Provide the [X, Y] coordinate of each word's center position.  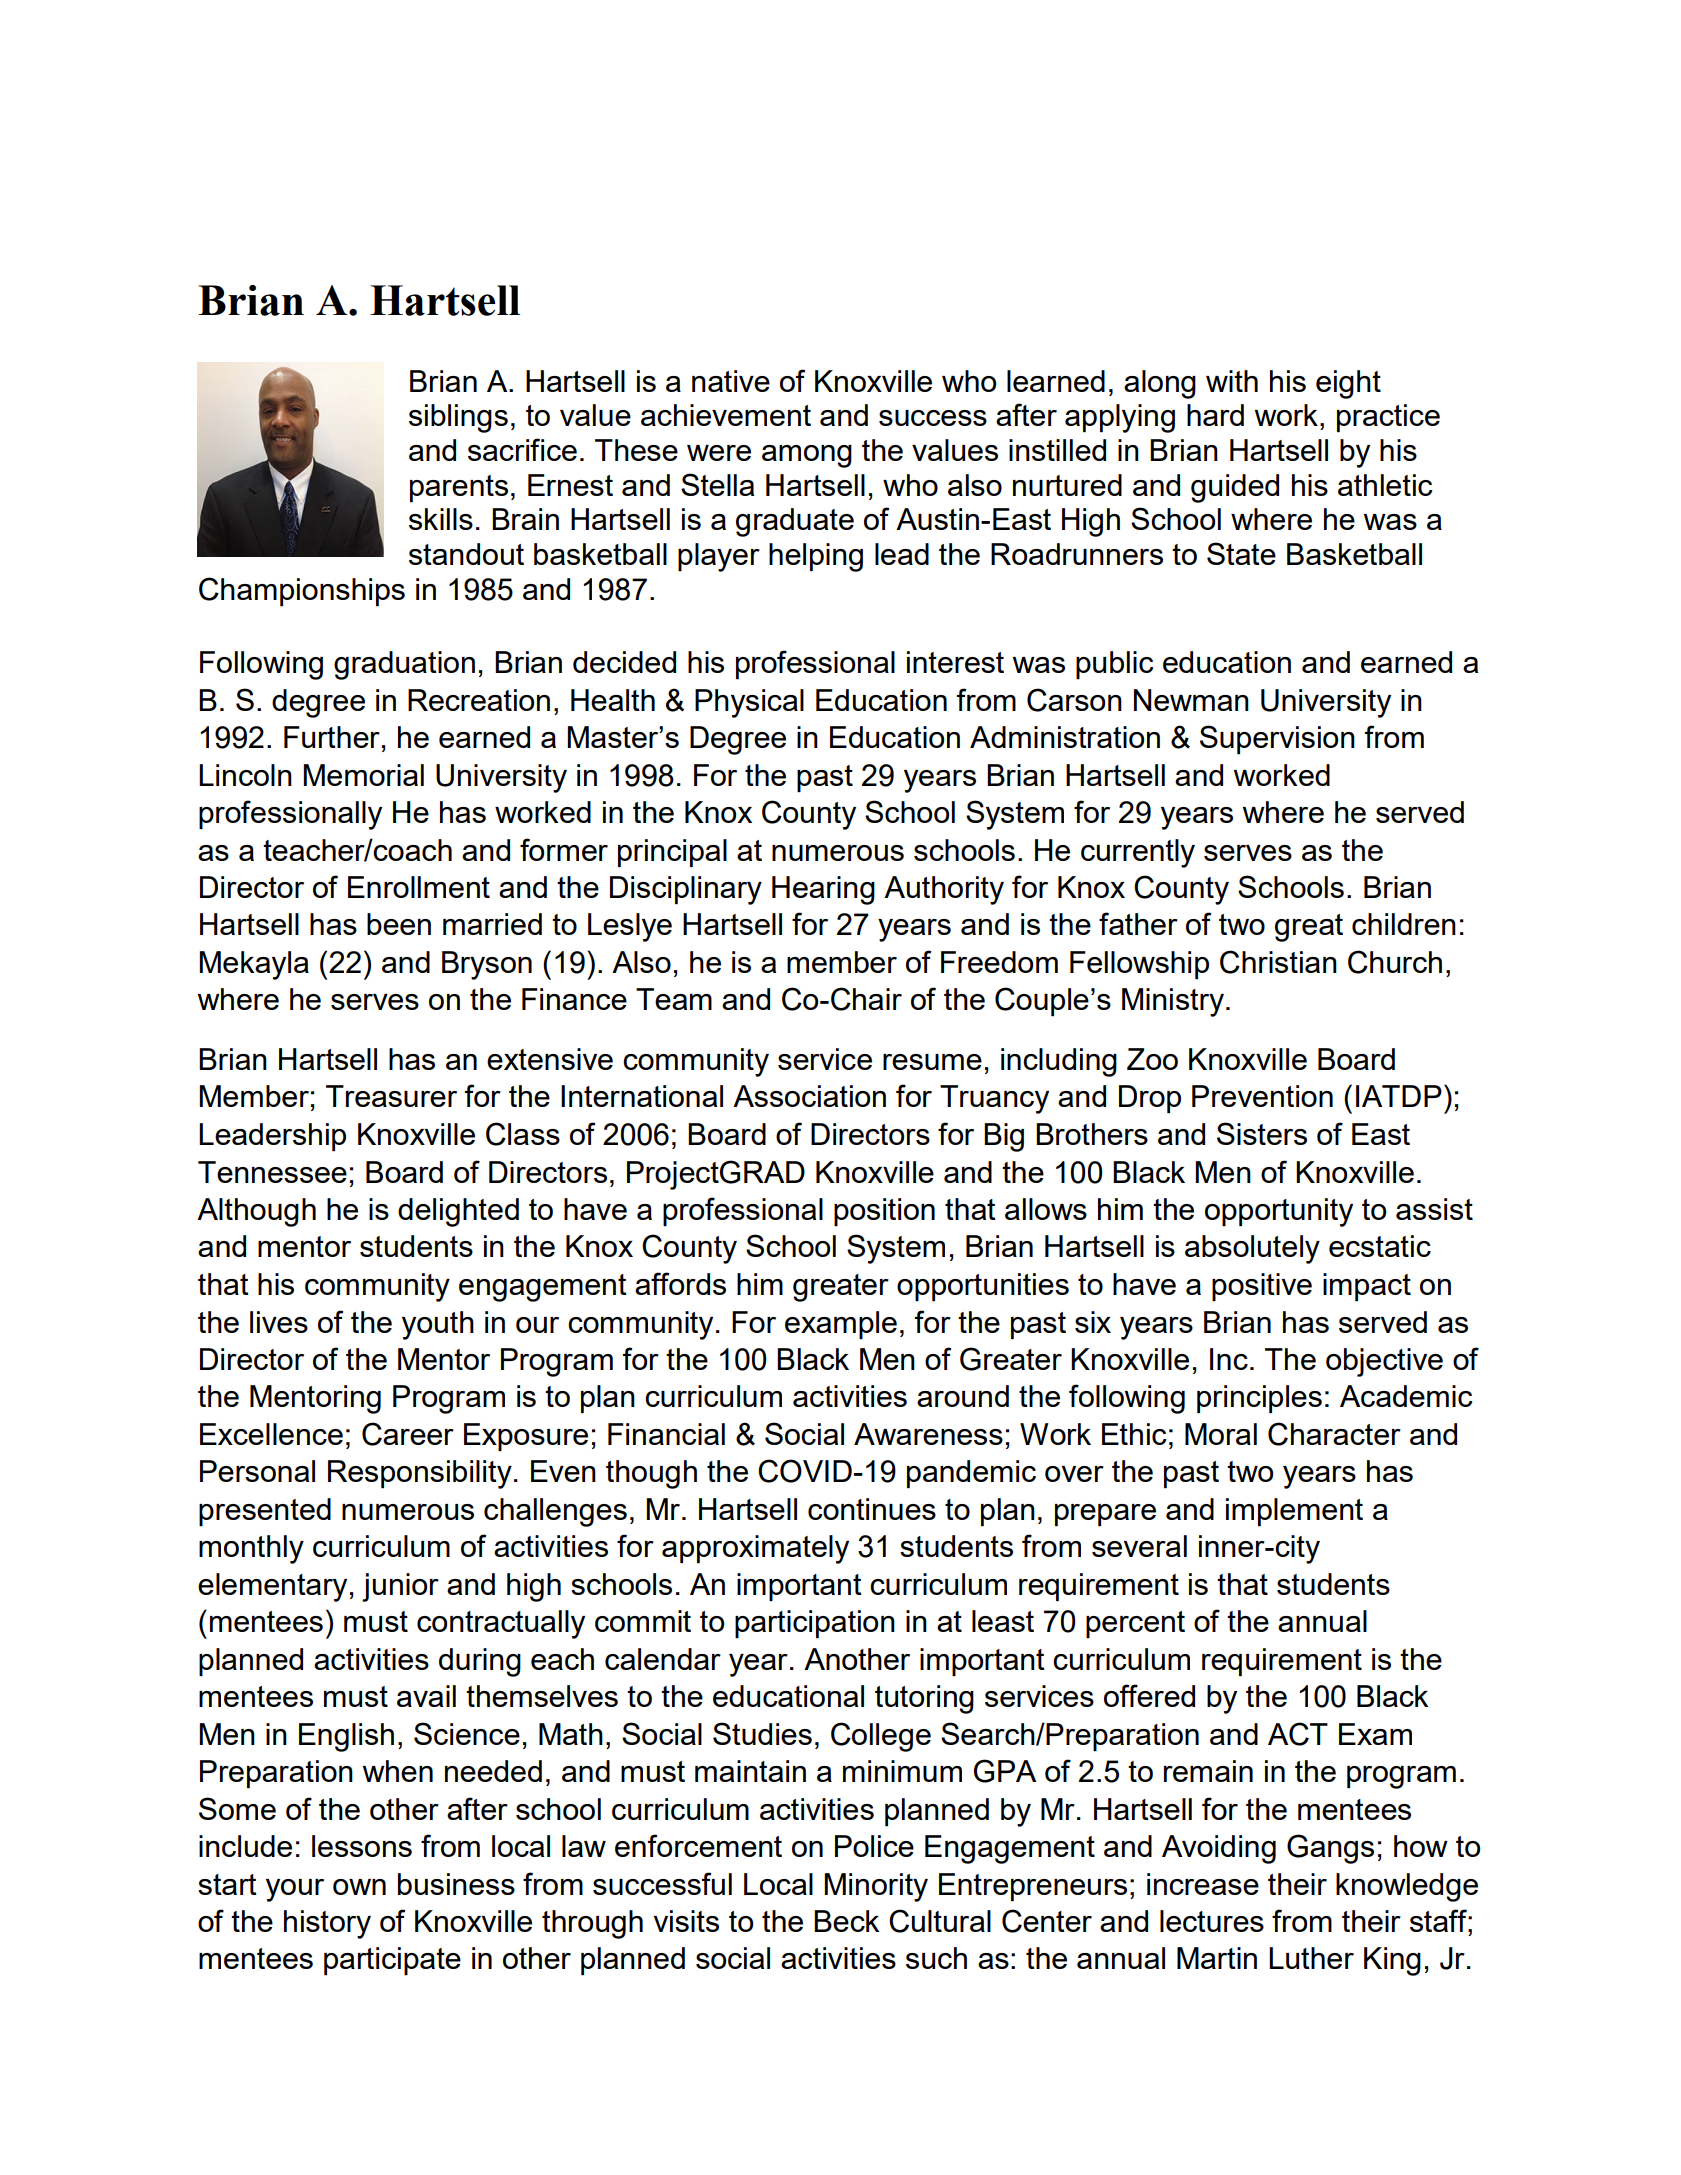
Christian [1278, 962]
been [399, 924]
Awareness [928, 1434]
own [359, 1887]
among [807, 456]
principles [1259, 1399]
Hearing [823, 890]
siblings [458, 418]
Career [408, 1434]
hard [1215, 415]
